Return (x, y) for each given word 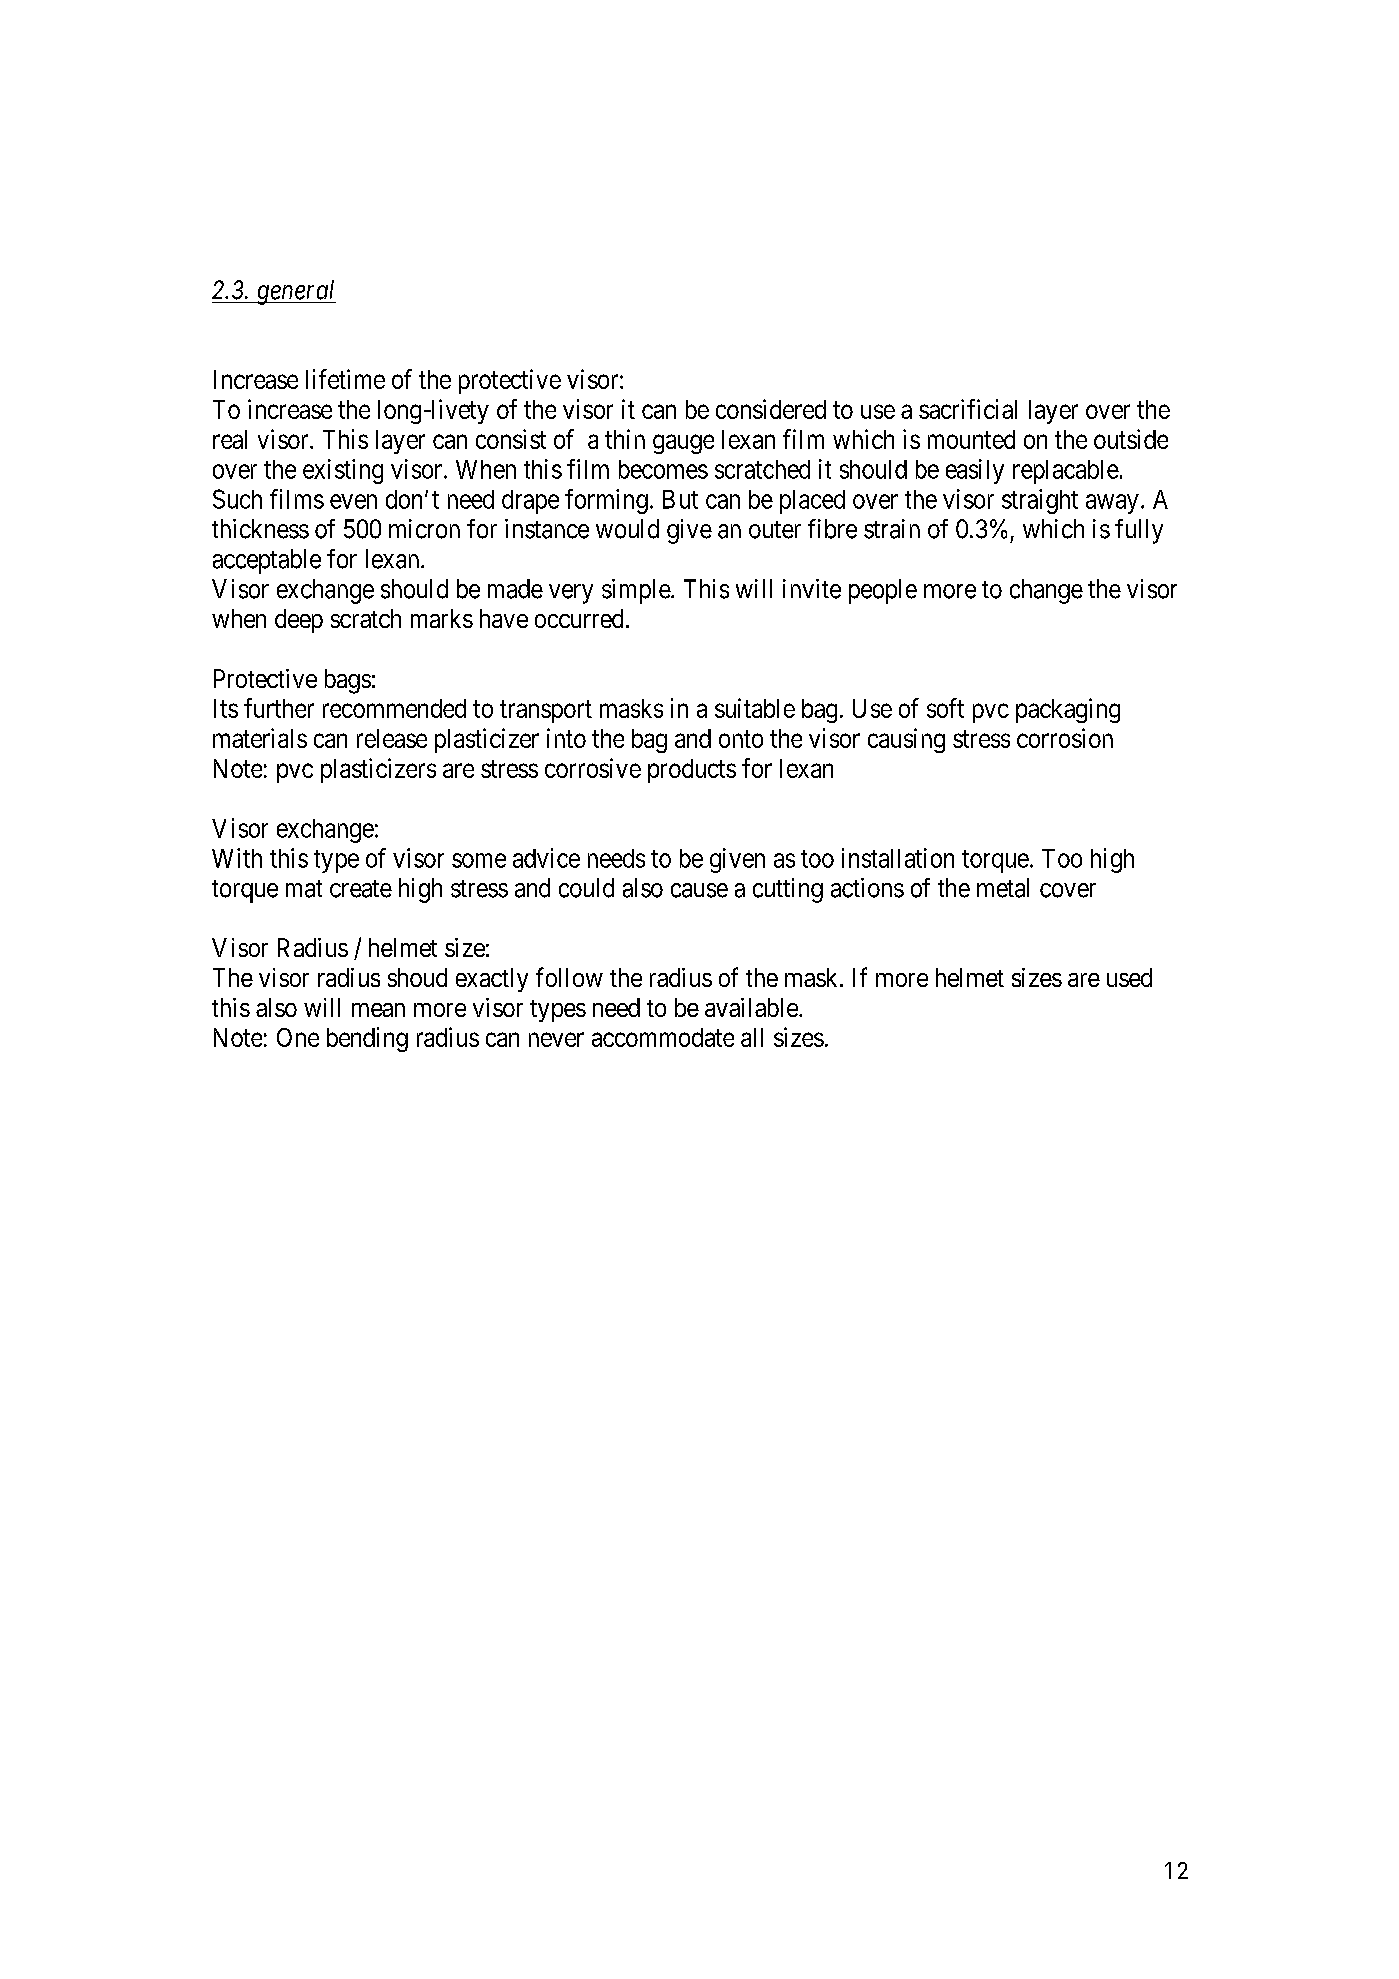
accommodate (663, 1037)
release (392, 738)
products (692, 771)
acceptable (267, 561)
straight (1040, 501)
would (627, 529)
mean (378, 1010)
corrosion (1065, 738)
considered (771, 409)
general (295, 292)
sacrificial (968, 409)
